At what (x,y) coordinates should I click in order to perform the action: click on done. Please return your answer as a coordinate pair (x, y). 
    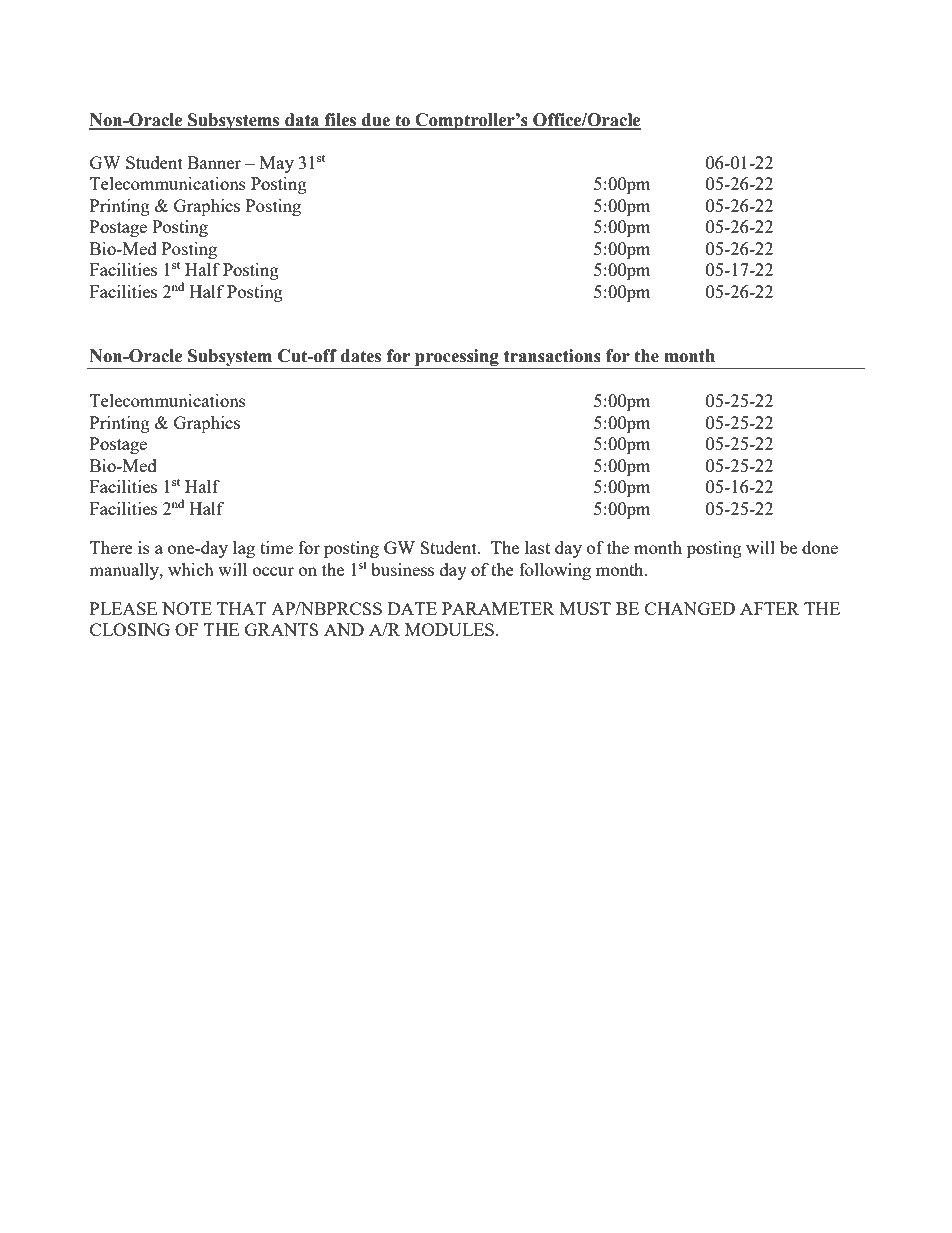
    Looking at the image, I should click on (820, 547).
